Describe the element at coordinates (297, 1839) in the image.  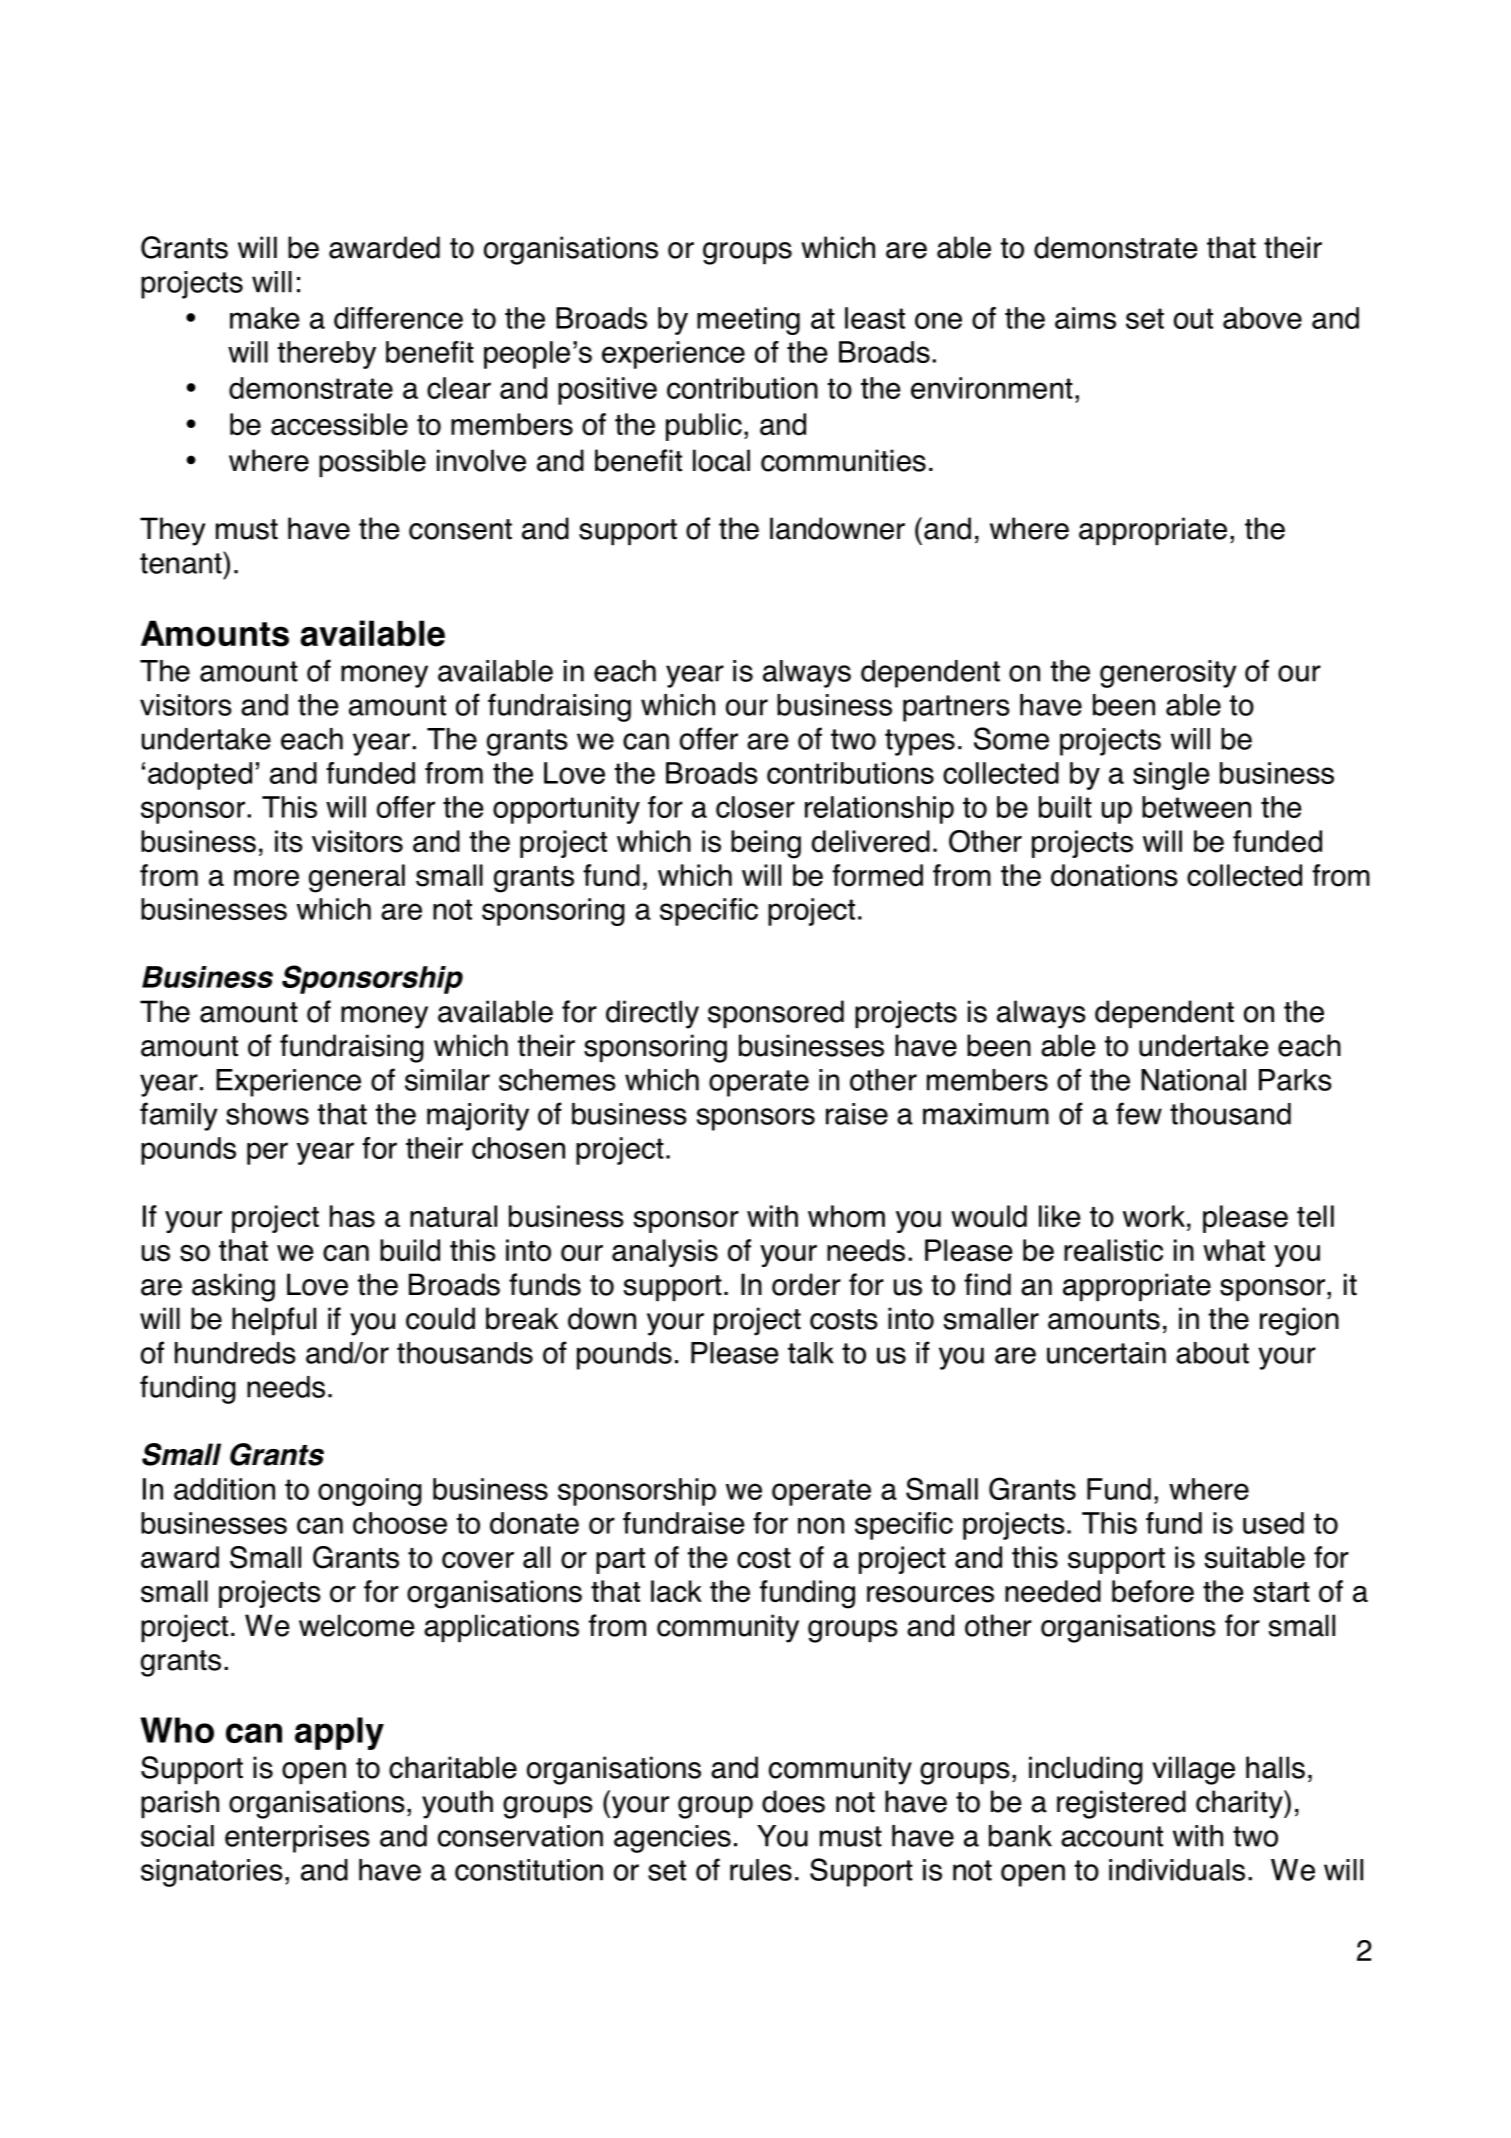
I see `enterprises` at that location.
